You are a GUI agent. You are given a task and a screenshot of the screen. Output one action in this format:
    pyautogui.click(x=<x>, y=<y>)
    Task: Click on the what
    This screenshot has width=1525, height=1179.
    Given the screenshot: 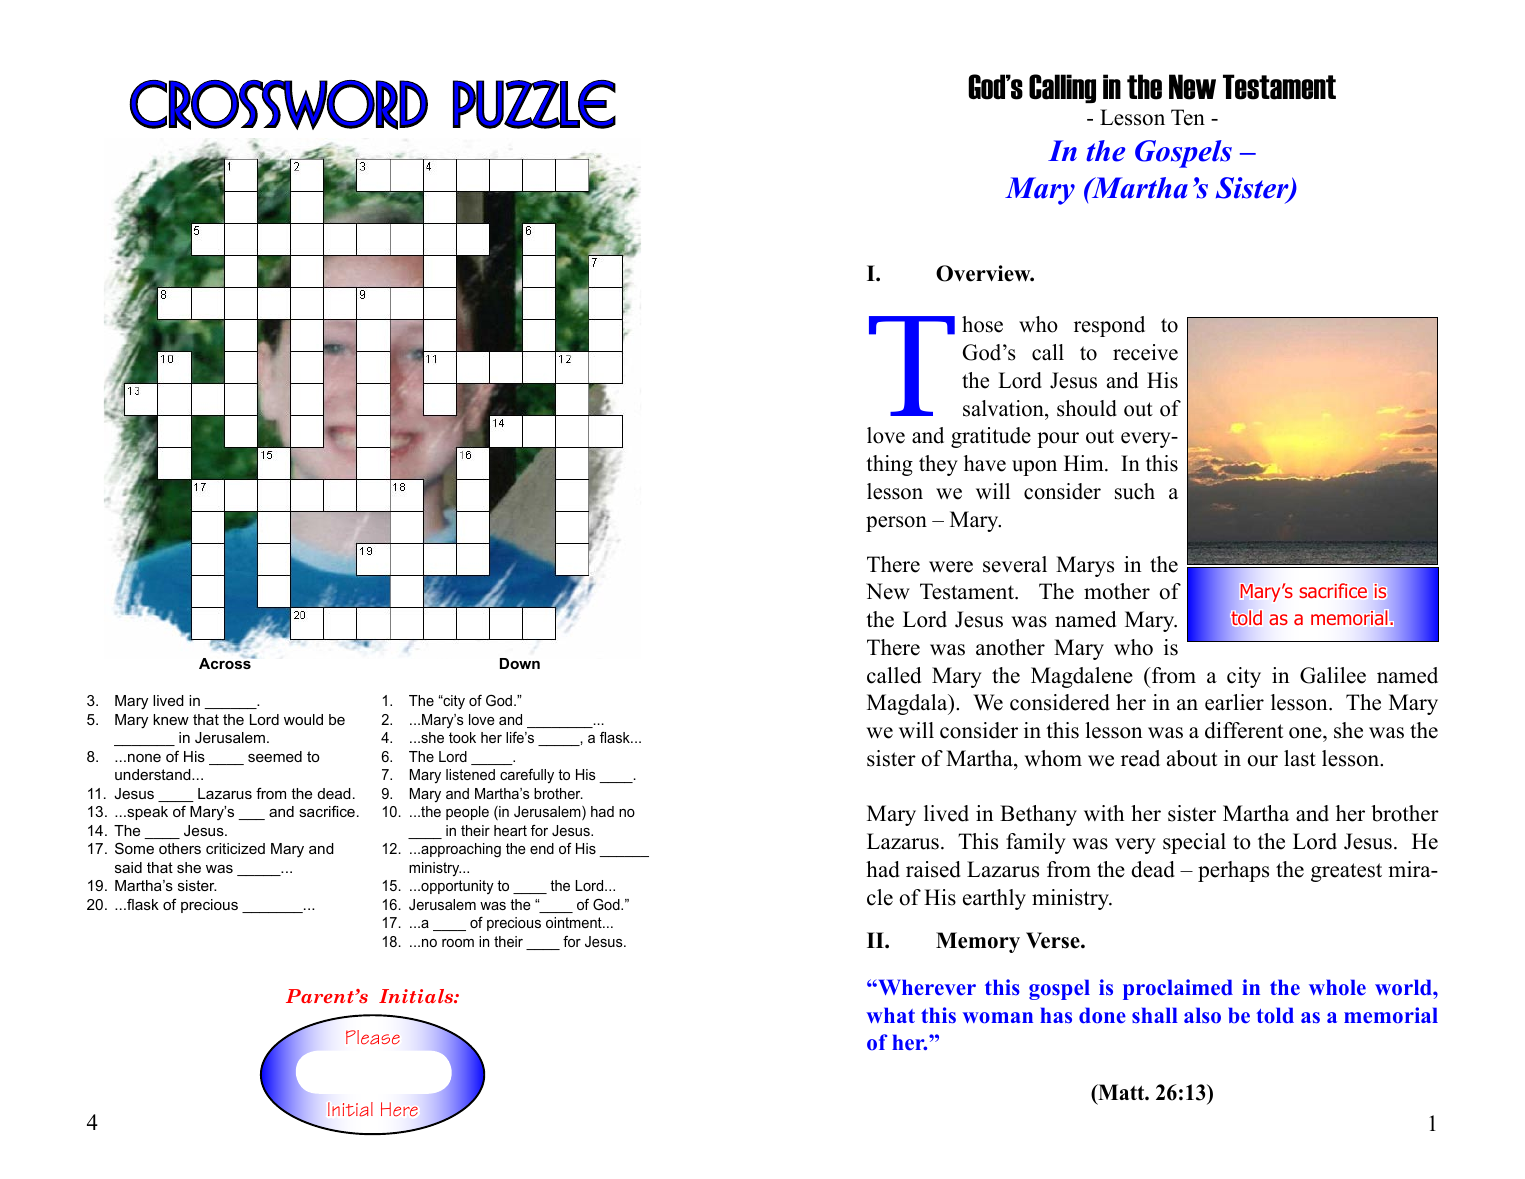 What is the action you would take?
    pyautogui.click(x=890, y=1015)
